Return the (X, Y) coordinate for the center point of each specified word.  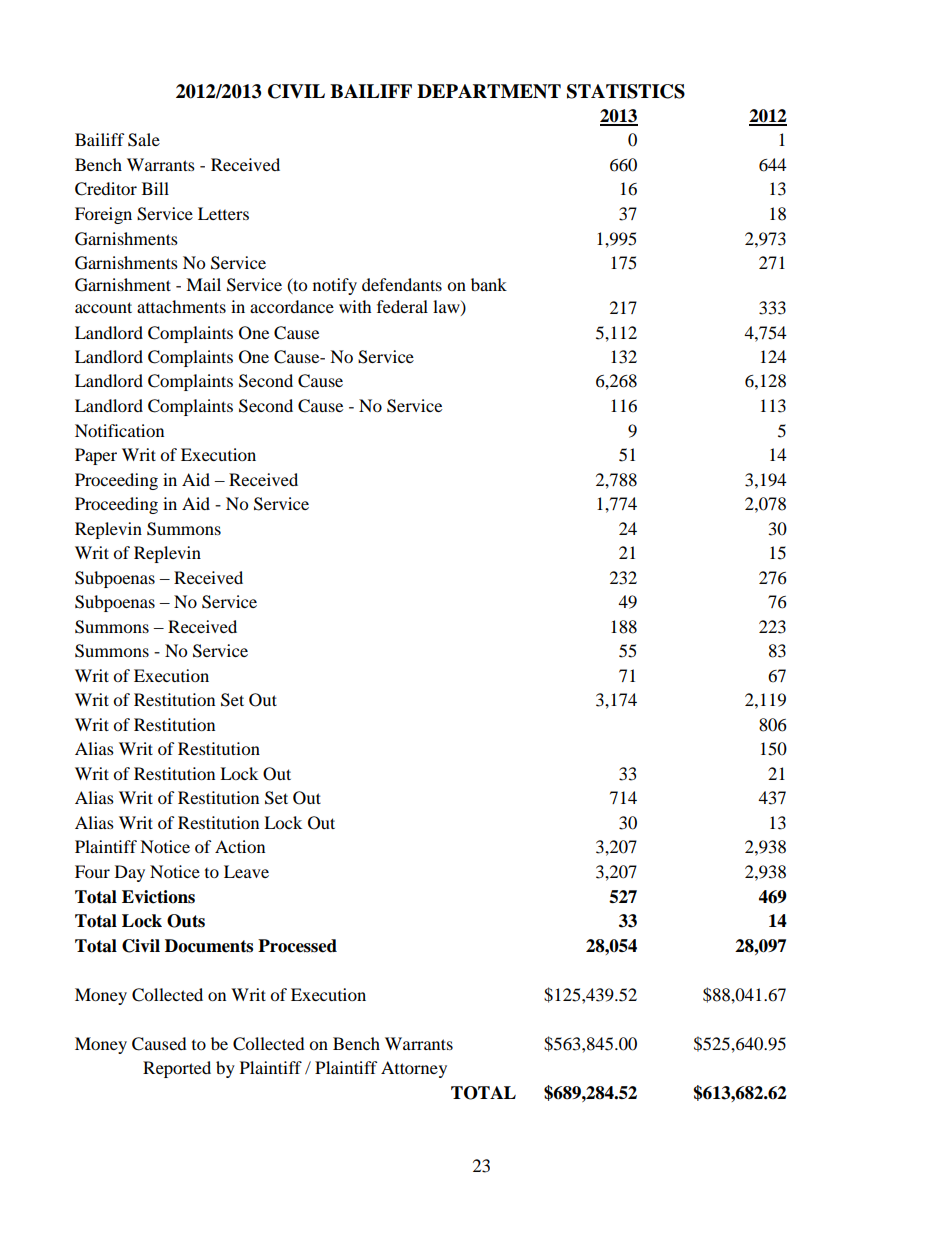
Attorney (414, 1069)
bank (489, 284)
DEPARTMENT (489, 91)
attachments (181, 306)
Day (130, 873)
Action (240, 846)
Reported (177, 1069)
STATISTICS (626, 91)
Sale (144, 140)
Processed (297, 946)
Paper (96, 456)
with (355, 306)
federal (402, 306)
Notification (119, 430)
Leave (246, 871)
